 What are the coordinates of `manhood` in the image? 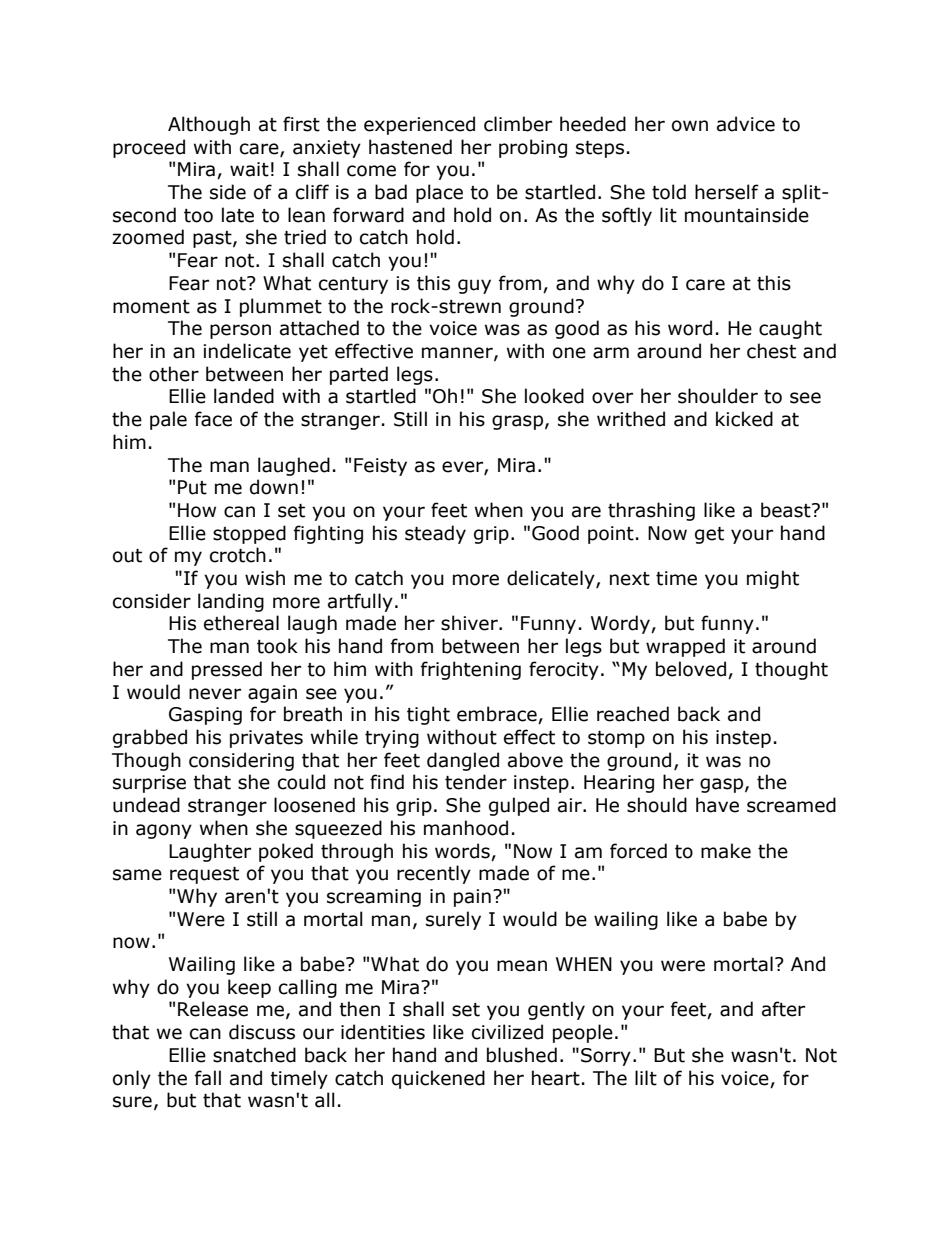 It's located at (466, 828).
